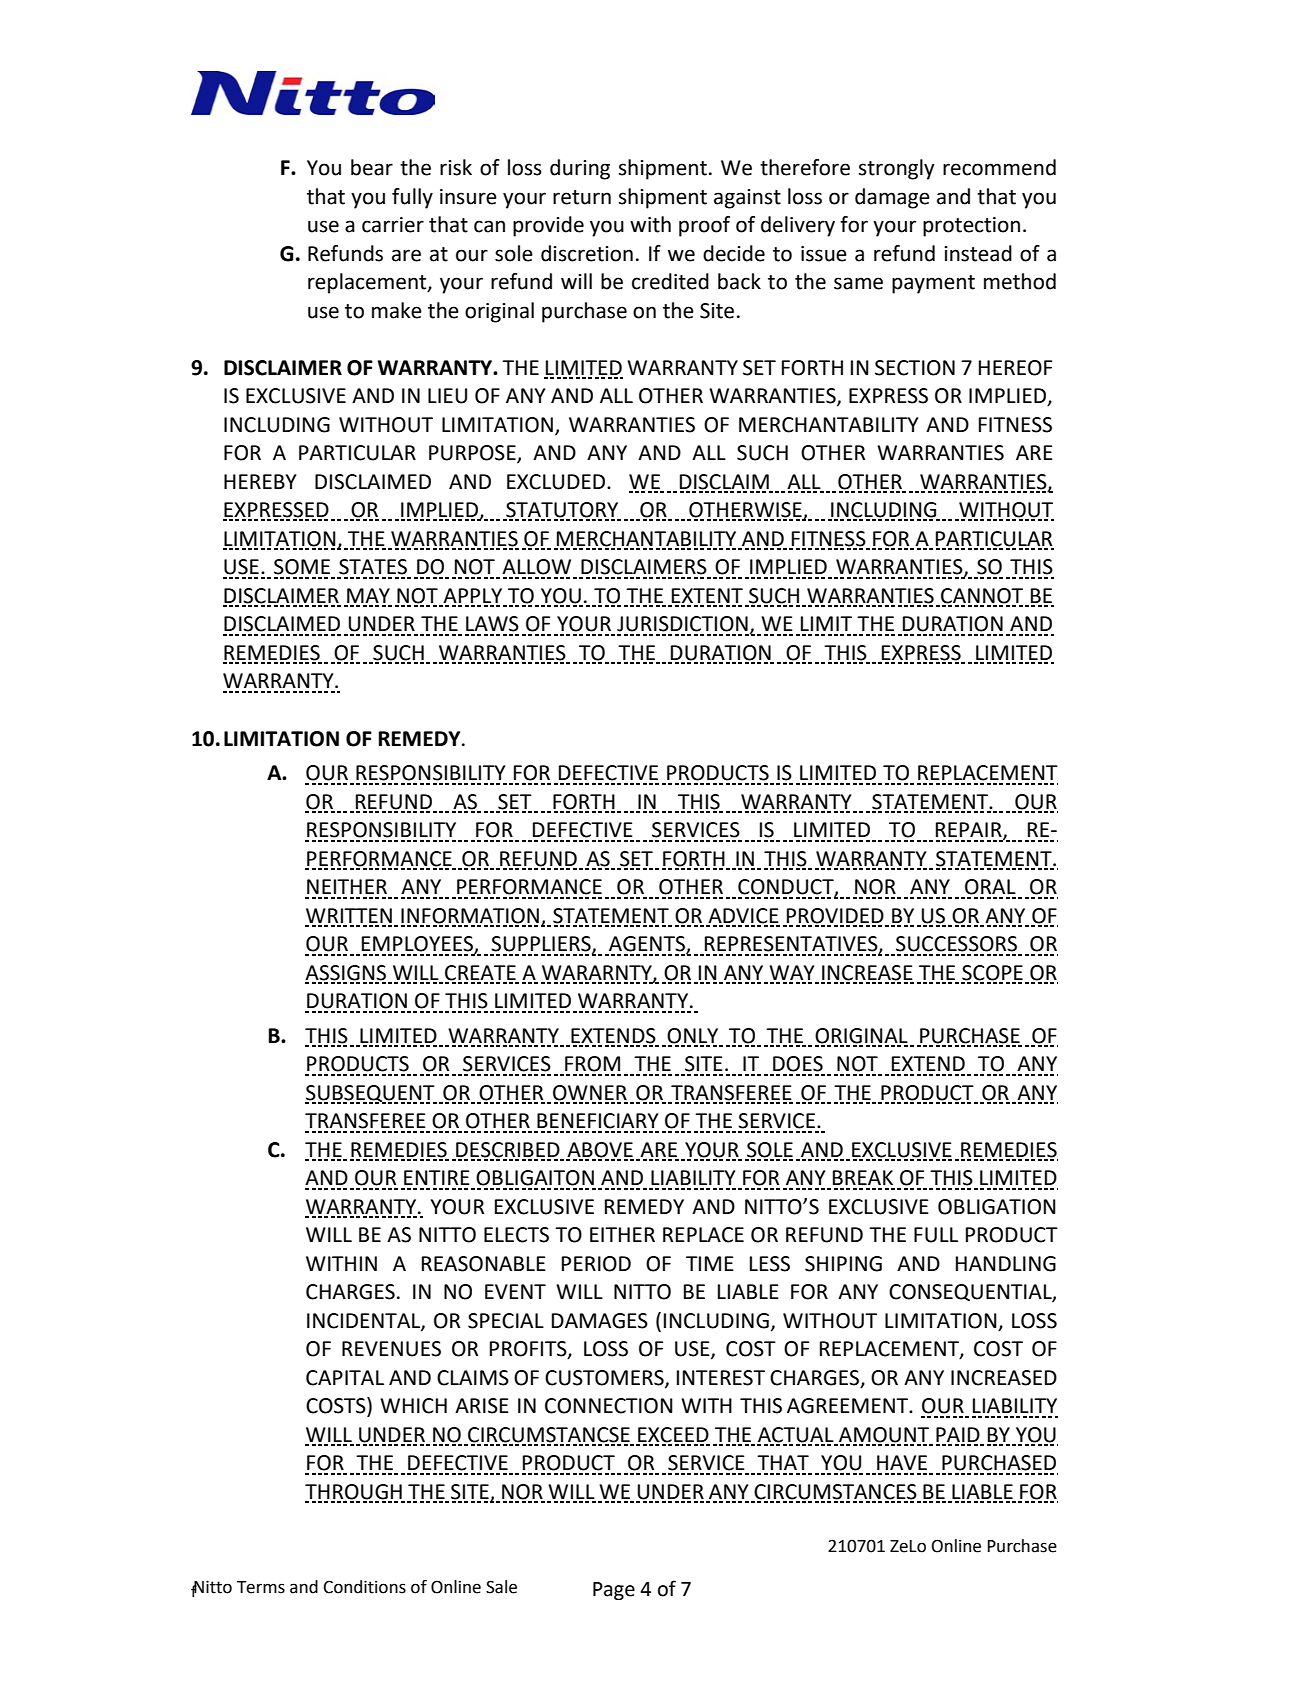 This page has height=1681, width=1299. What do you see at coordinates (364, 1587) in the page?
I see `Conditions` at bounding box center [364, 1587].
